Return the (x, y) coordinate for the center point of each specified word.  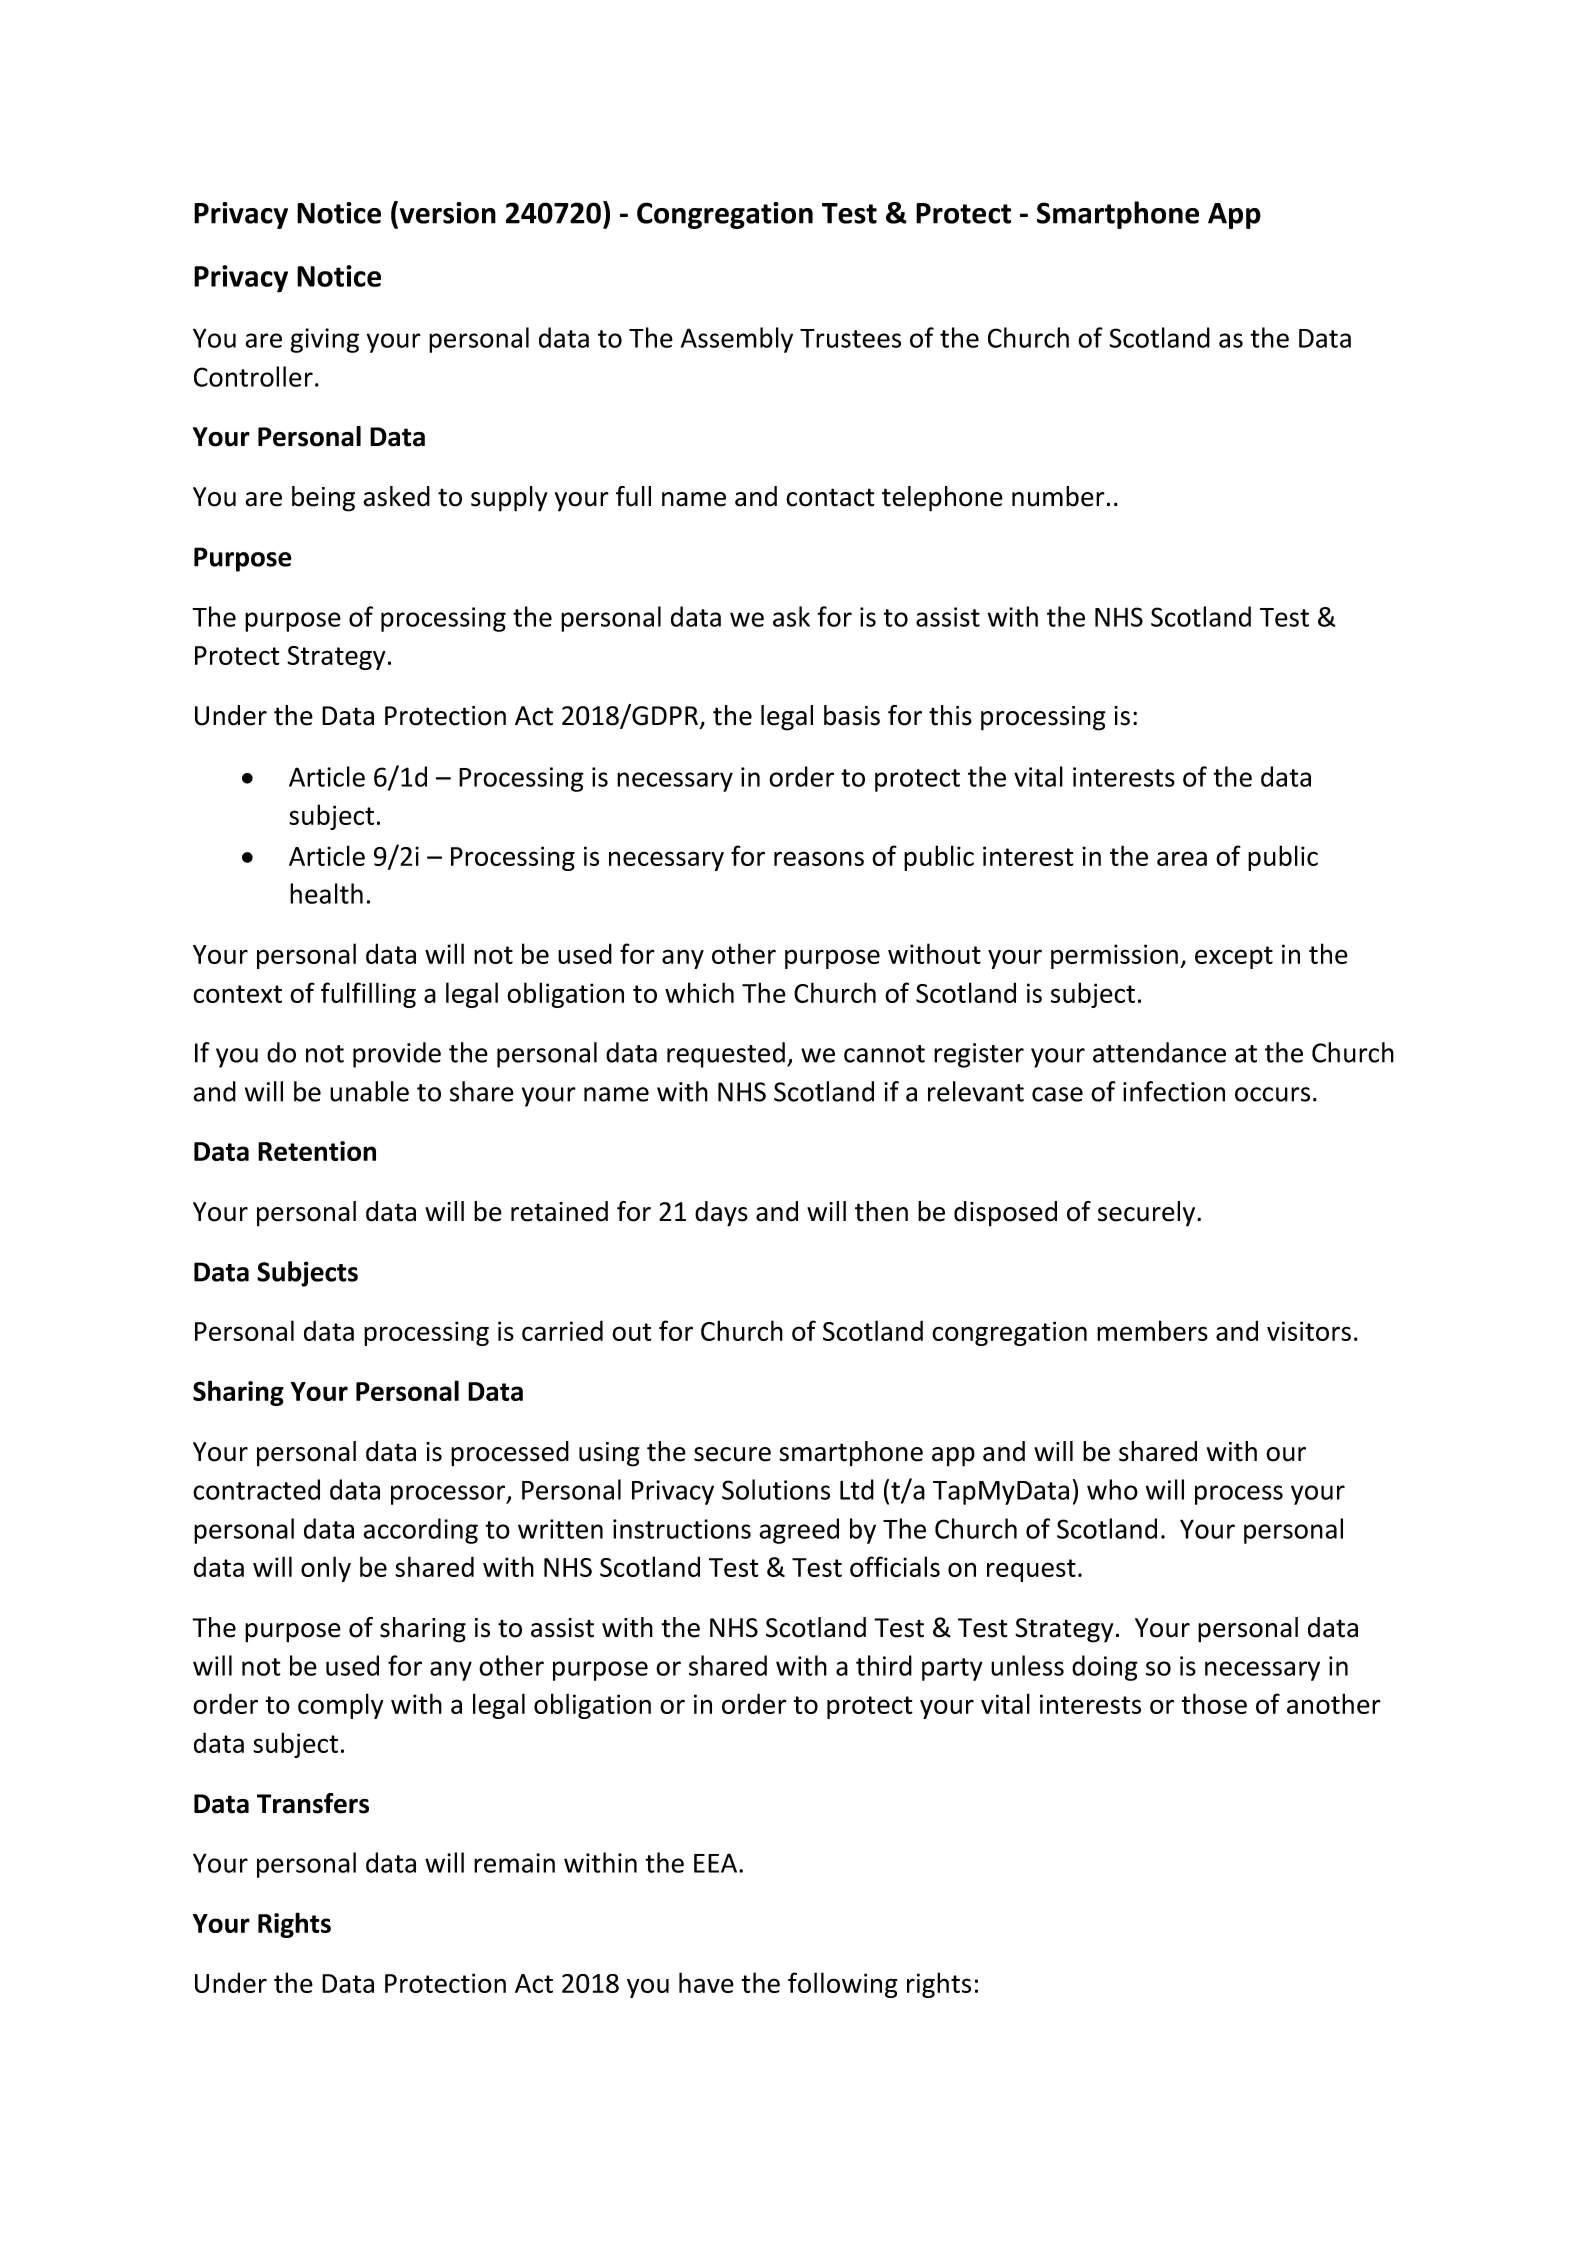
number (1058, 496)
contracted (256, 1489)
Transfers (313, 1803)
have (706, 1982)
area (1182, 858)
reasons (819, 858)
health (326, 893)
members (1152, 1330)
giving (324, 340)
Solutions (776, 1489)
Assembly (737, 340)
